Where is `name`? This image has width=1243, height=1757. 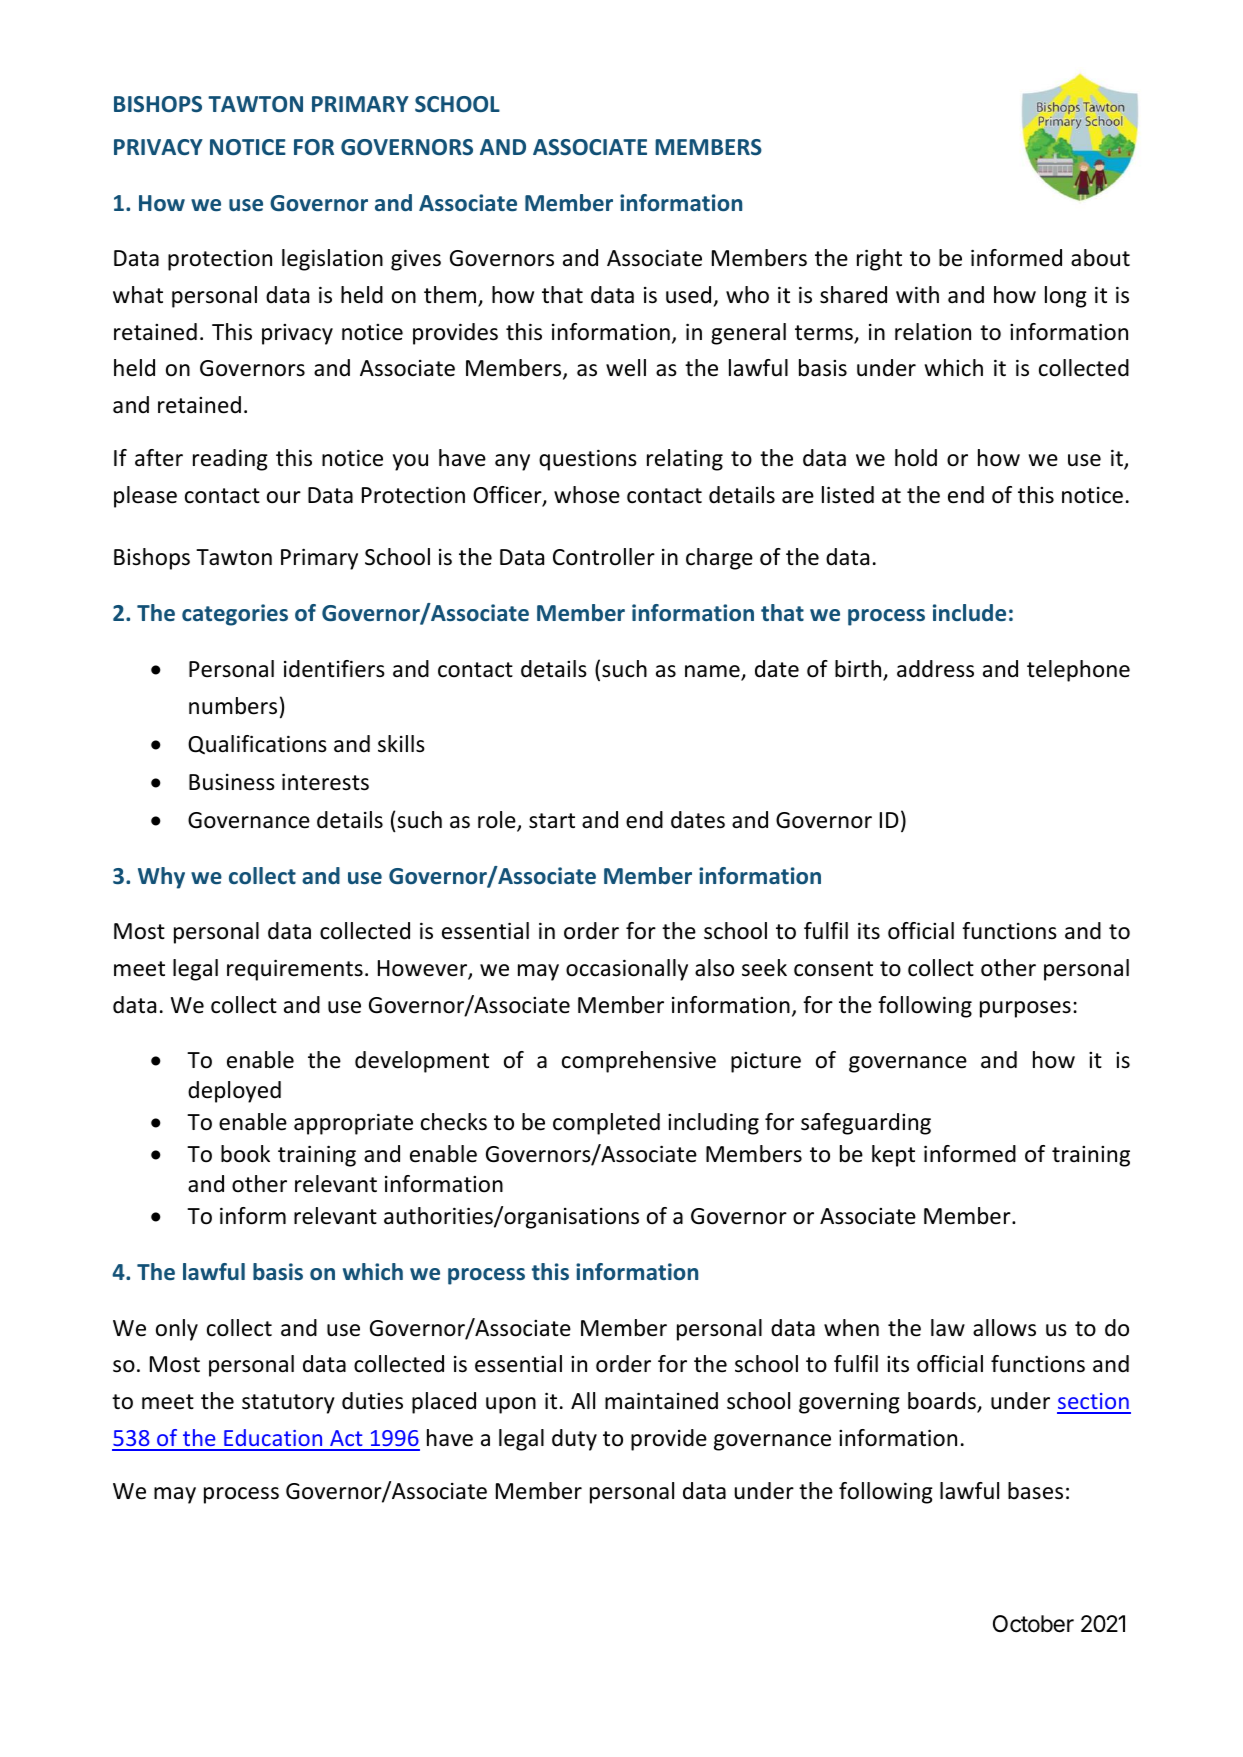
name is located at coordinates (713, 673).
